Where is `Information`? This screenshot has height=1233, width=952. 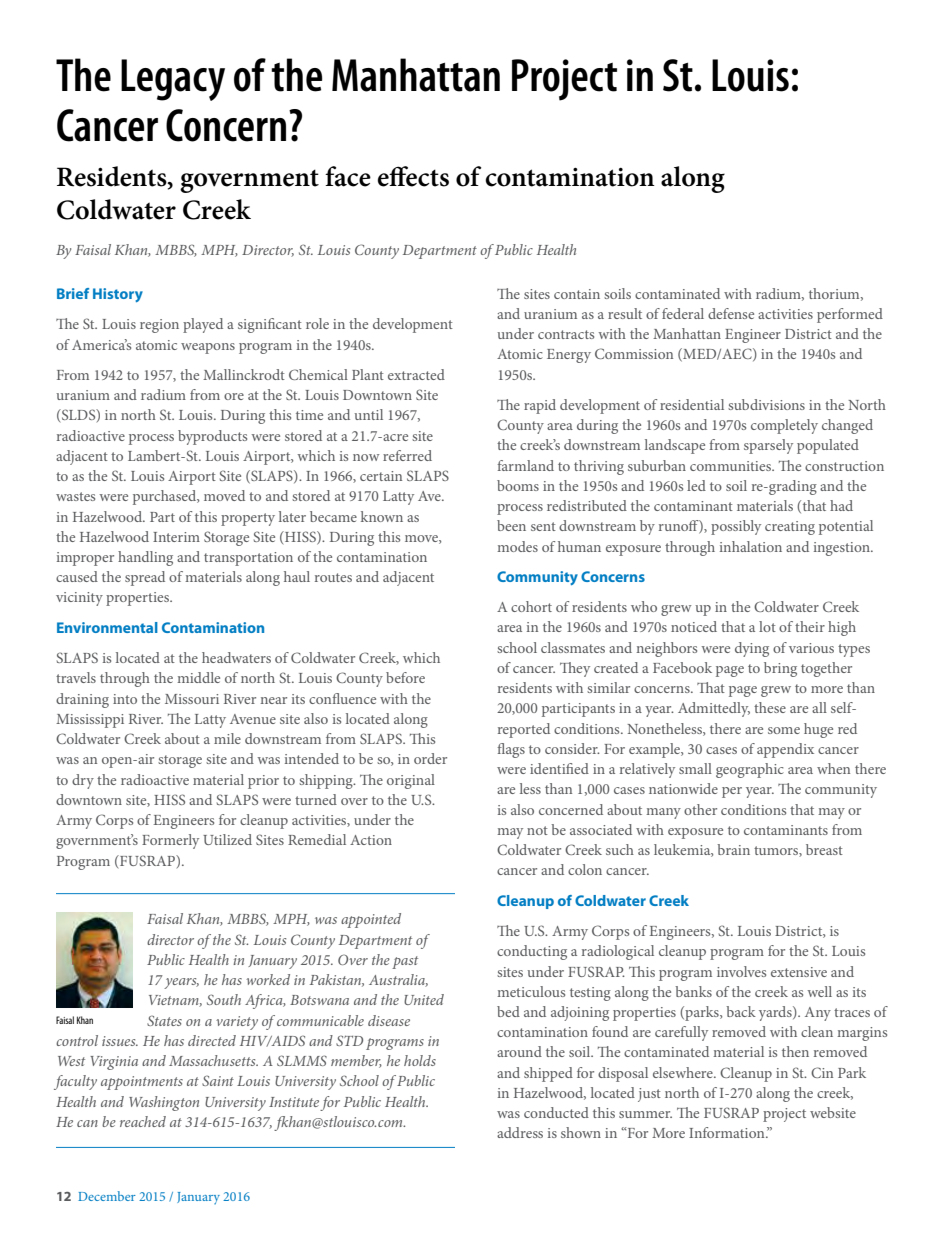 Information is located at coordinates (728, 1132).
